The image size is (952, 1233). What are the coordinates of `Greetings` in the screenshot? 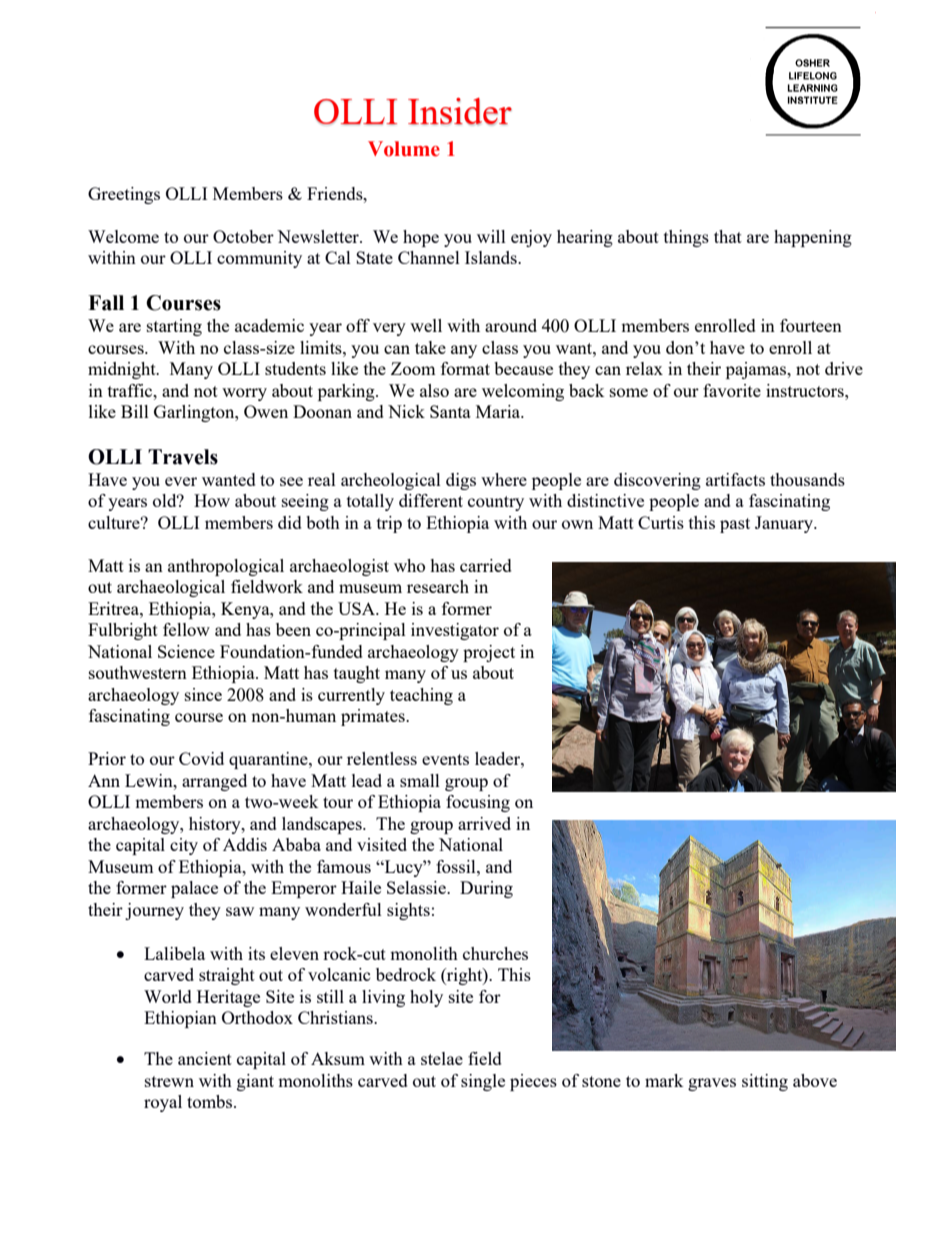 It's located at (124, 195).
